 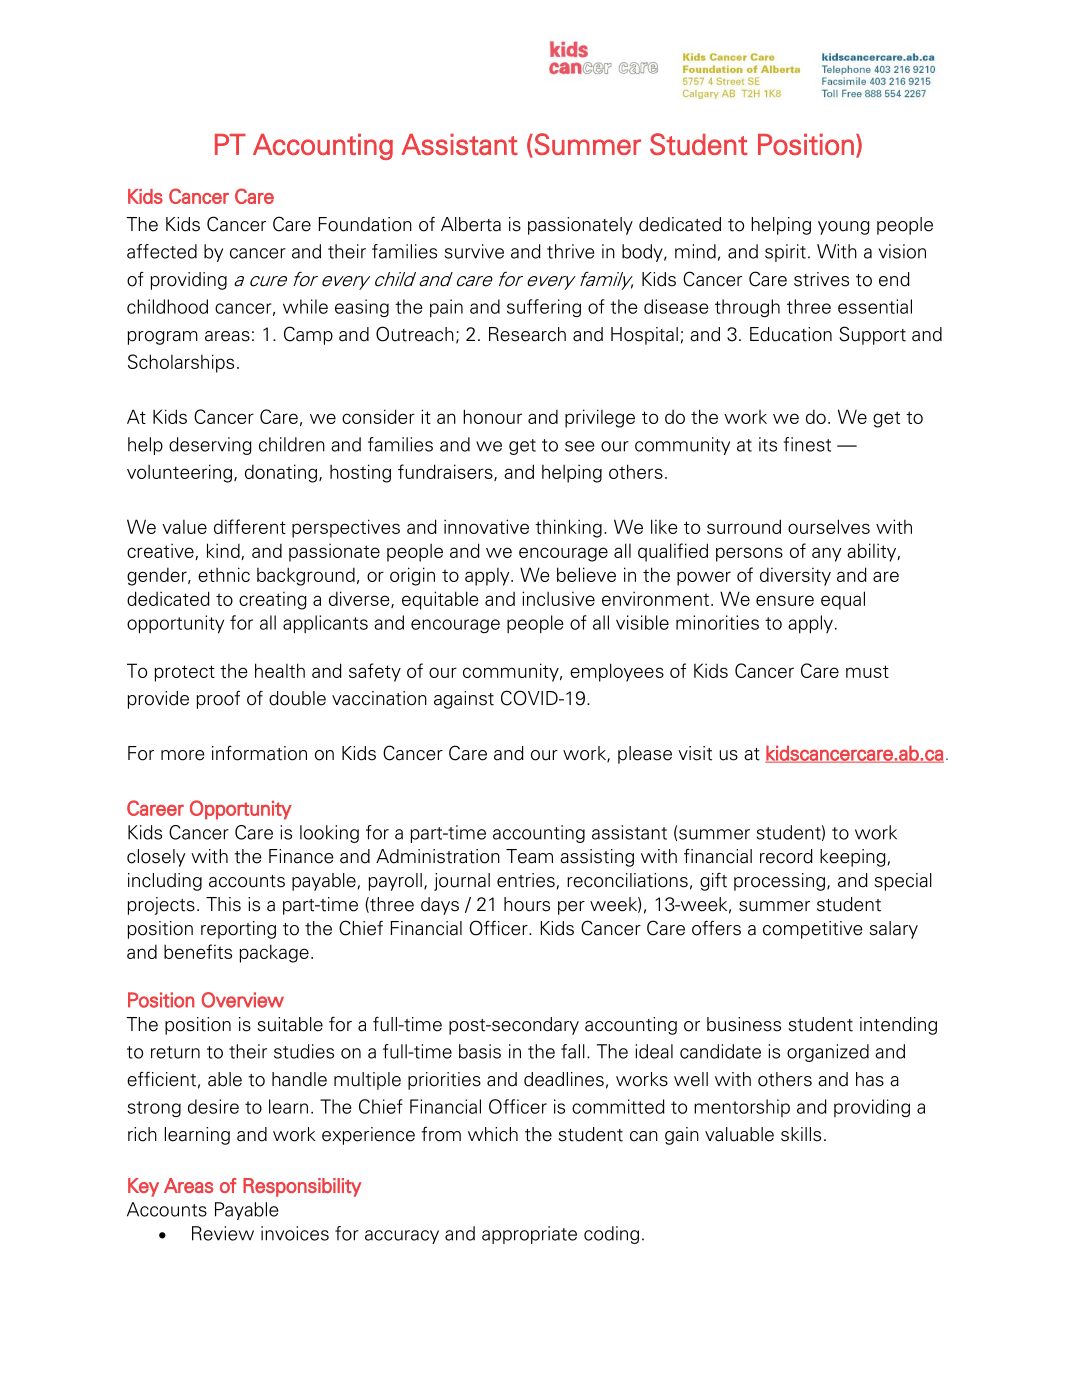 I want to click on Review, so click(x=223, y=1233).
